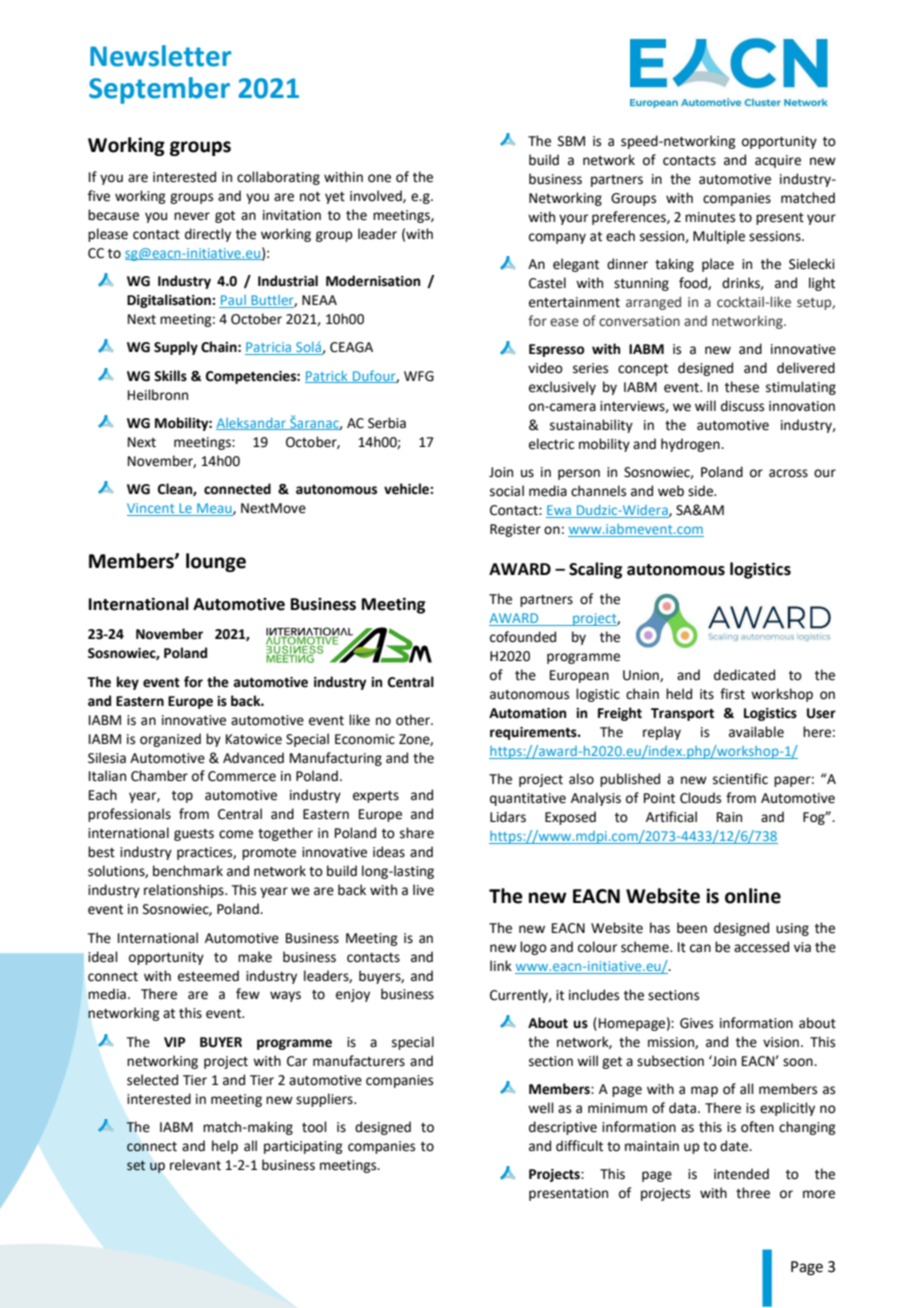  Describe the element at coordinates (541, 1108) in the document. I see `well` at that location.
